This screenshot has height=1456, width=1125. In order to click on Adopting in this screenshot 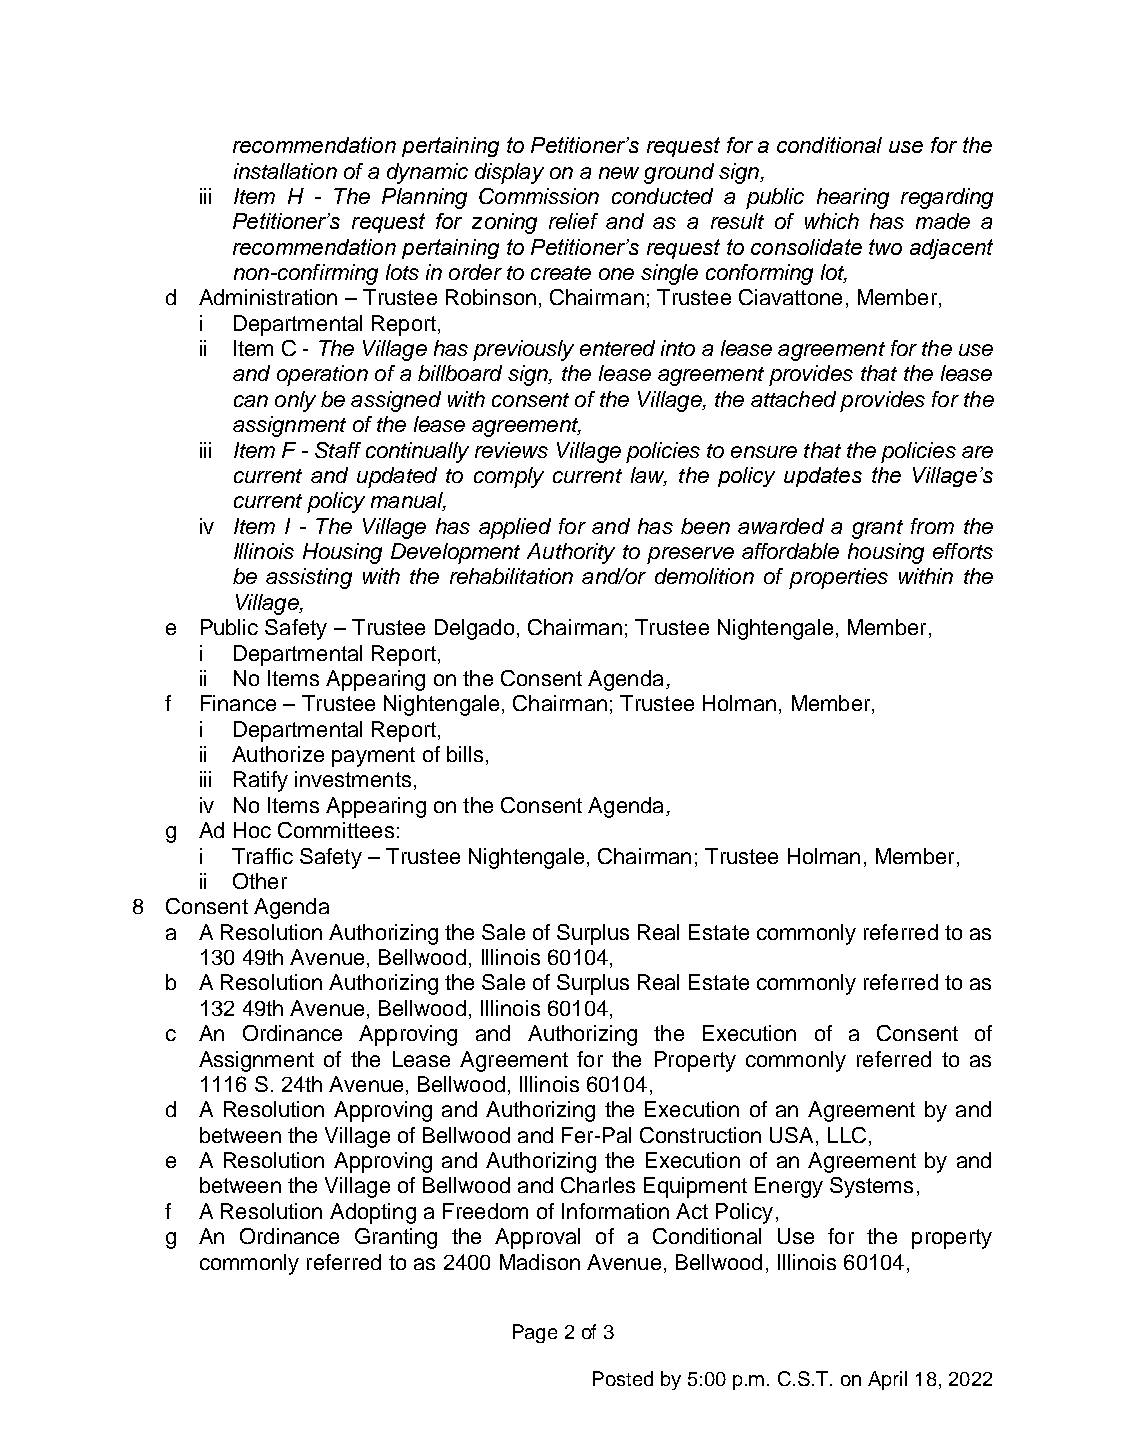, I will do `click(373, 1213)`.
